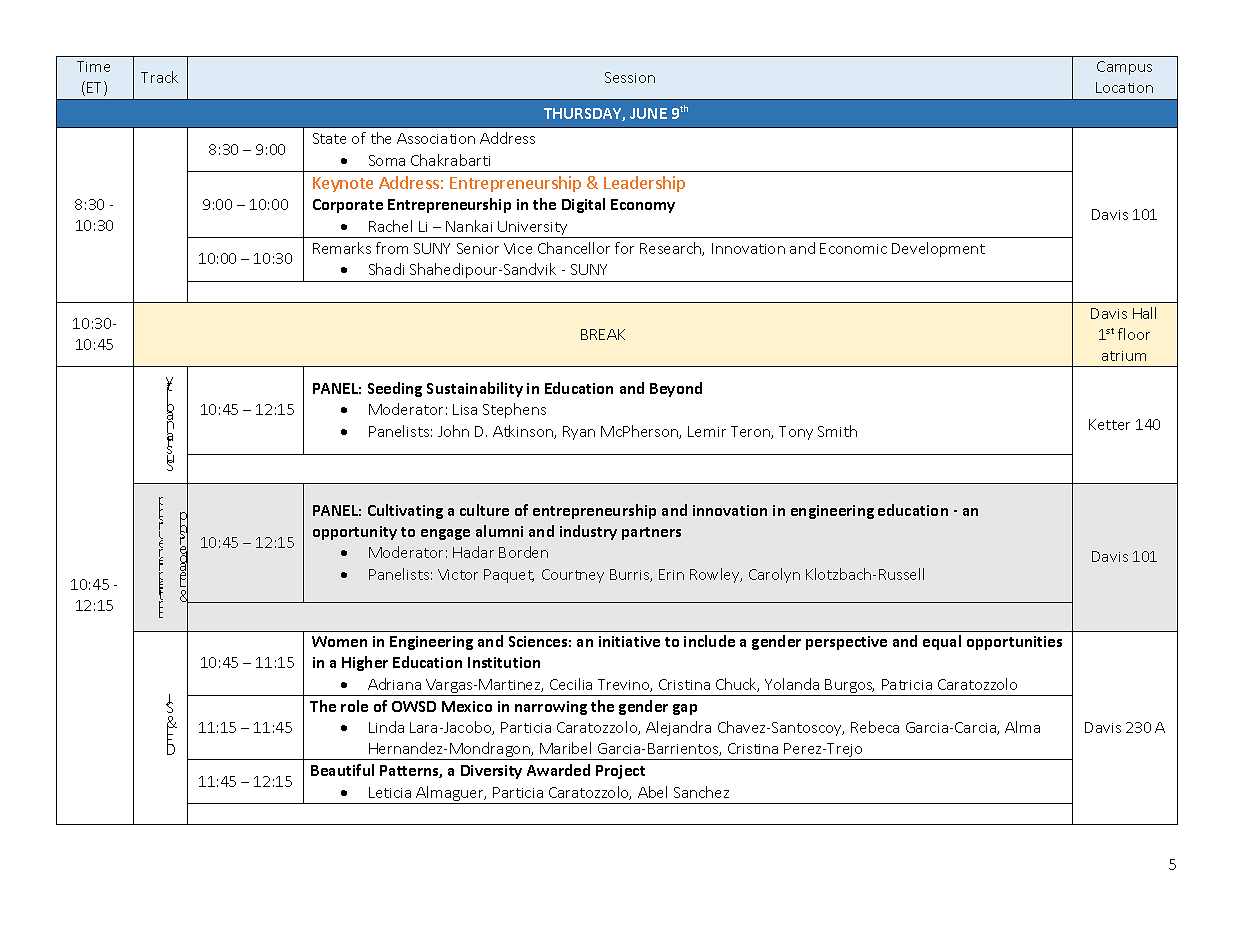 The height and width of the screenshot is (952, 1233). Describe the element at coordinates (159, 77) in the screenshot. I see `Track` at that location.
